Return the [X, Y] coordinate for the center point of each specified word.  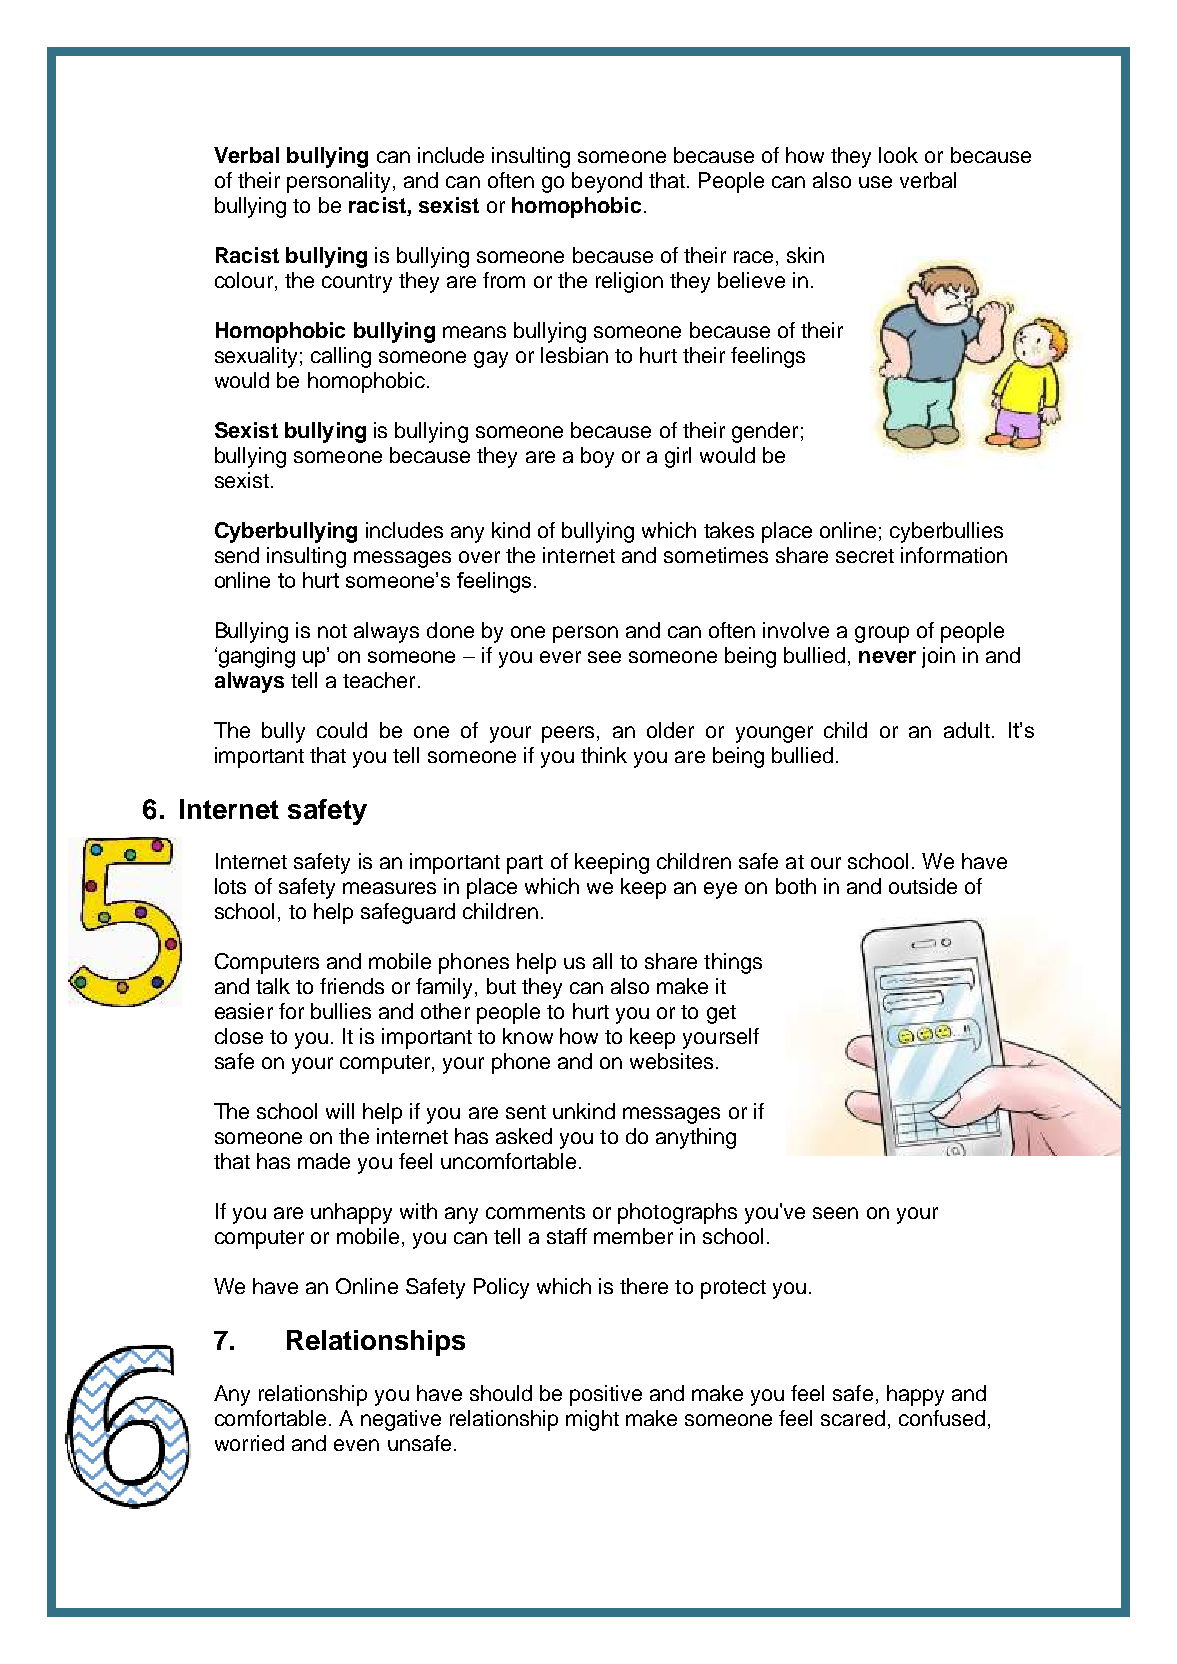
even [356, 1445]
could [342, 730]
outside [923, 886]
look [898, 155]
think [604, 755]
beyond [607, 182]
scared [853, 1418]
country [357, 283]
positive [606, 1395]
